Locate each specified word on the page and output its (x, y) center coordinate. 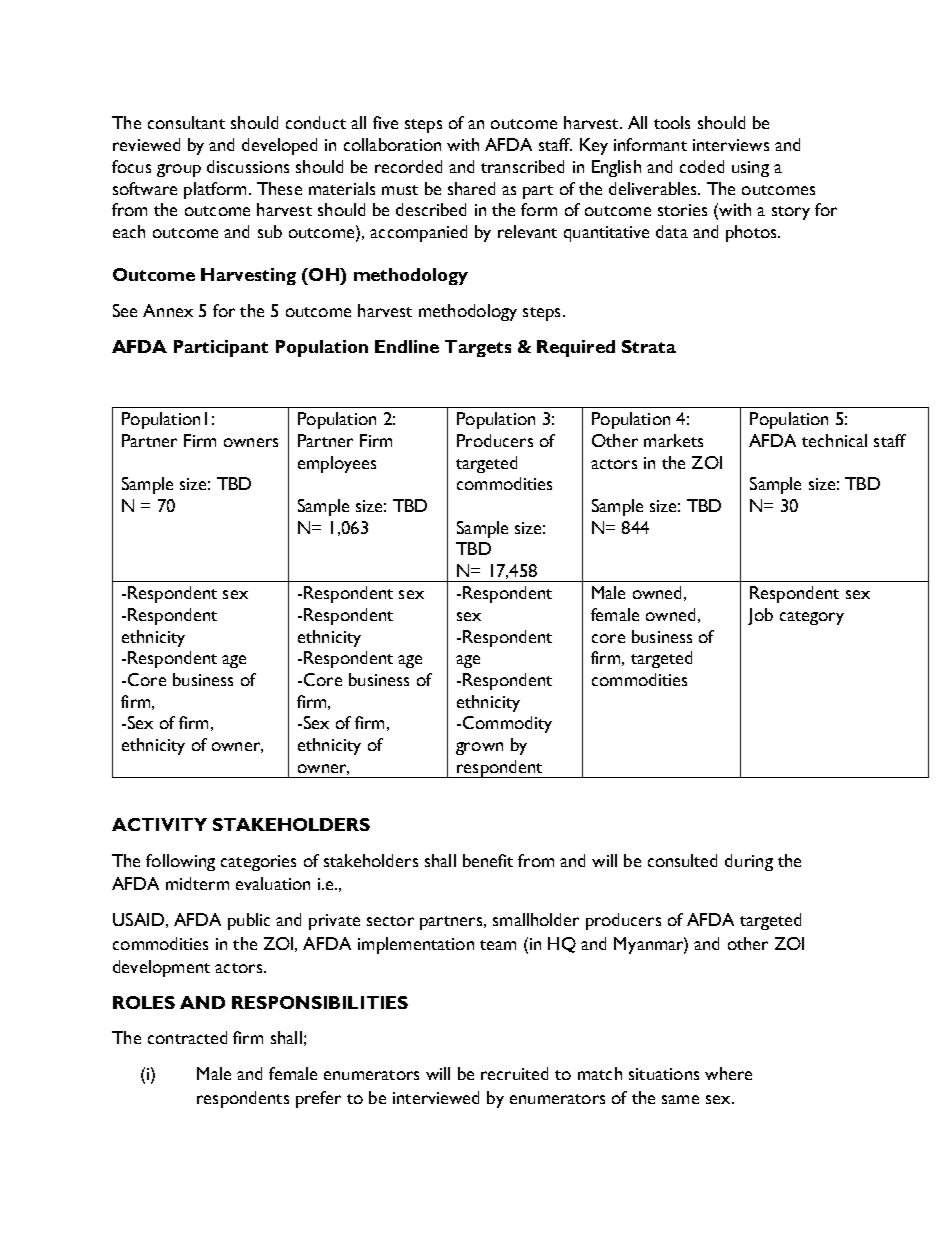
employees (337, 464)
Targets (478, 348)
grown (479, 748)
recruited (514, 1073)
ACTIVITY (159, 824)
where (728, 1073)
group (179, 170)
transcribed (522, 166)
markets (673, 440)
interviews (731, 145)
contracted (187, 1037)
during (749, 862)
